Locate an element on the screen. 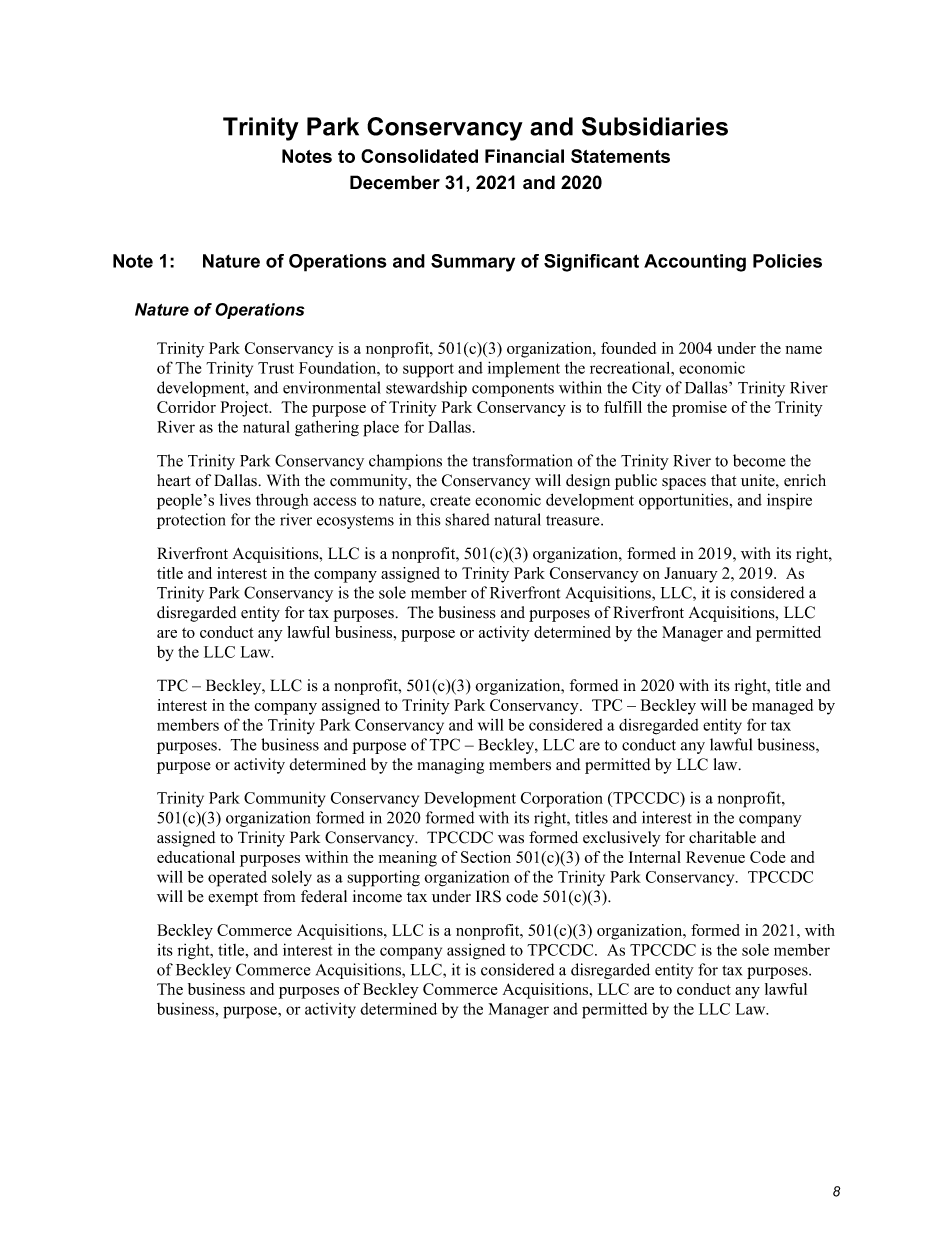 This screenshot has height=1233, width=952. protection is located at coordinates (191, 521).
